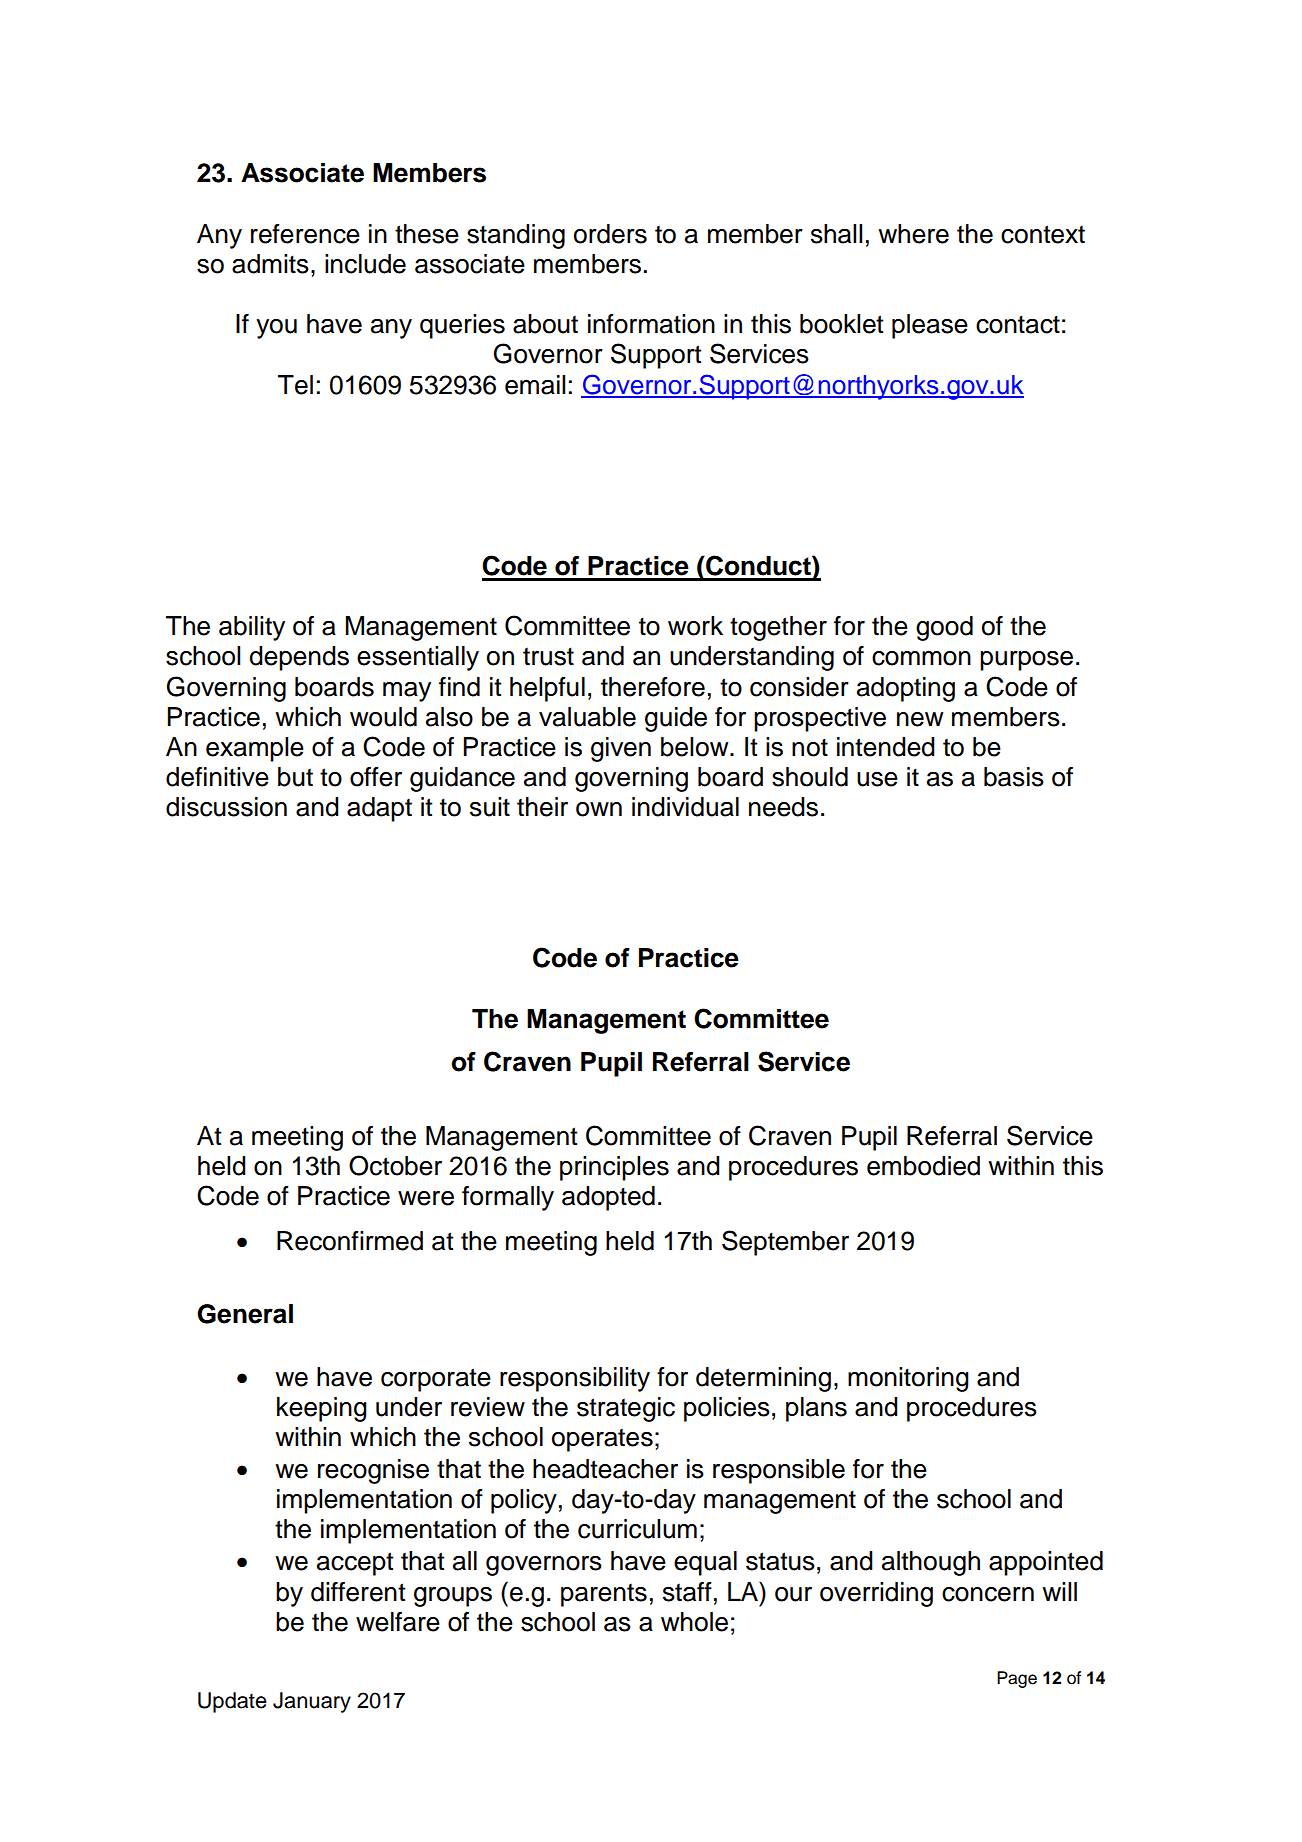  I want to click on own, so click(599, 809).
